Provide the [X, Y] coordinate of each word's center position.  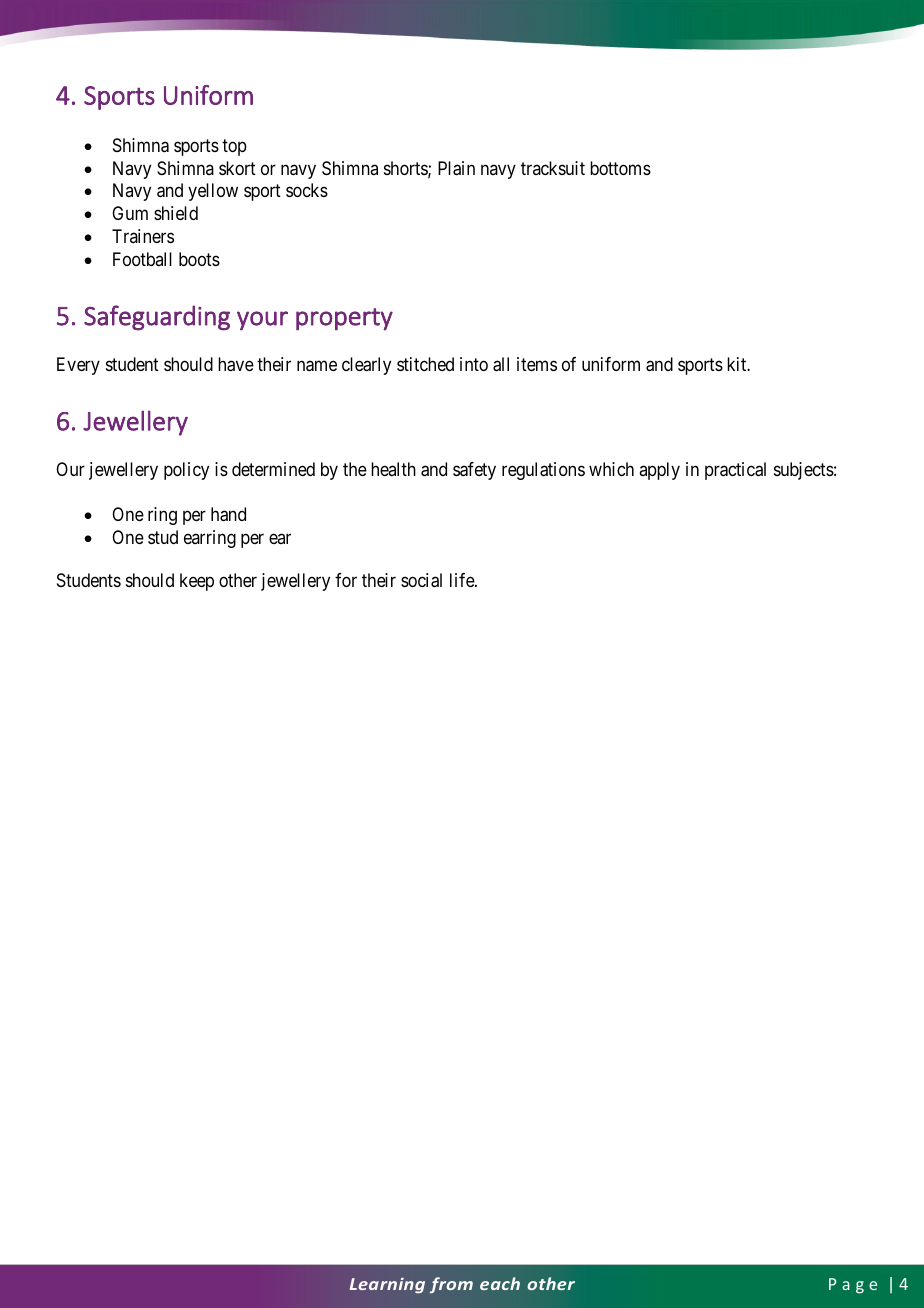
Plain [456, 168]
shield [176, 213]
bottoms [620, 168]
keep [197, 582]
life [463, 580]
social [421, 580]
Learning [387, 1285]
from [451, 1285]
